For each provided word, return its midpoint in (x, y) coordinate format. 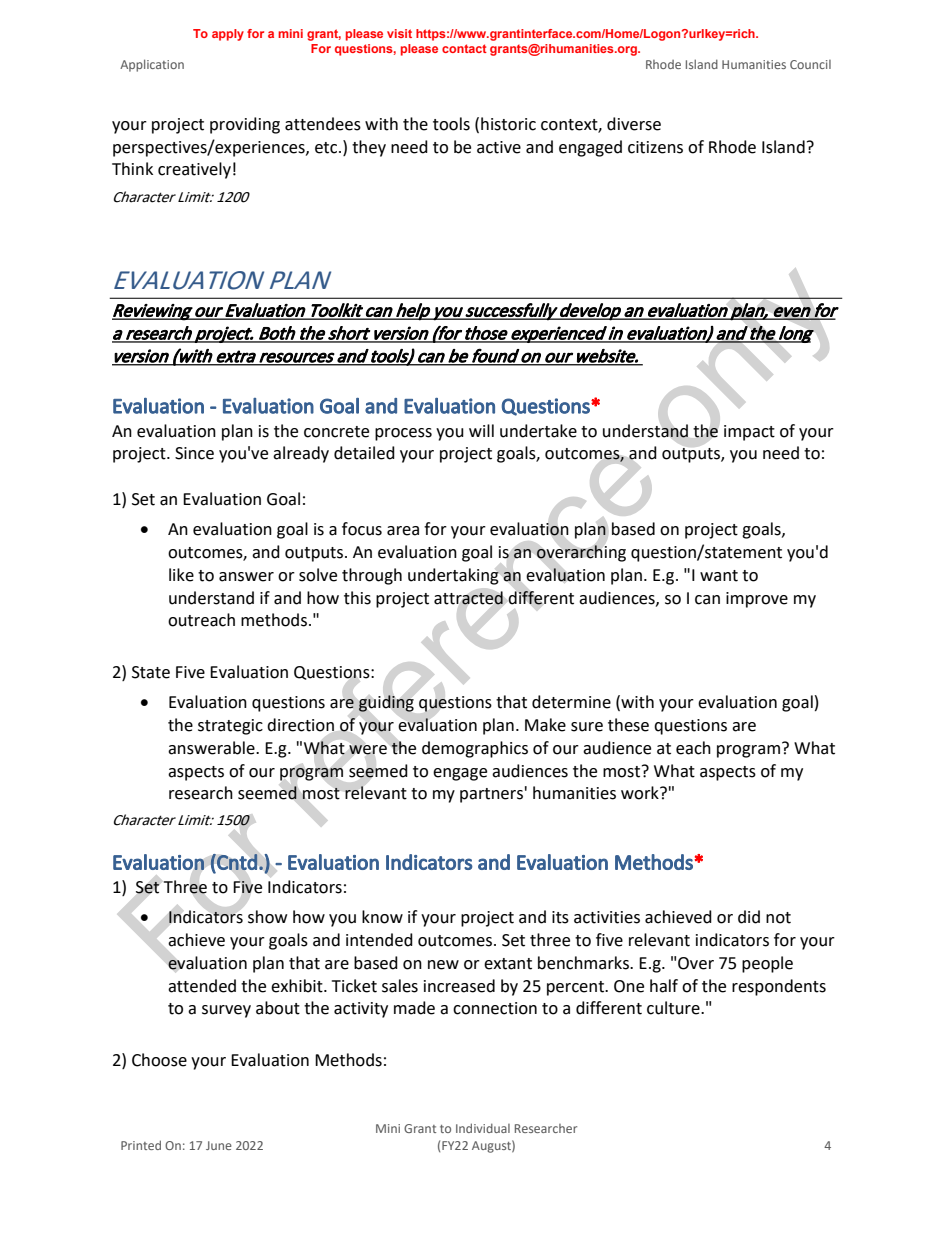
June (219, 1145)
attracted (468, 598)
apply (228, 35)
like (181, 575)
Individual (483, 1128)
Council (810, 64)
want (719, 576)
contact (464, 48)
